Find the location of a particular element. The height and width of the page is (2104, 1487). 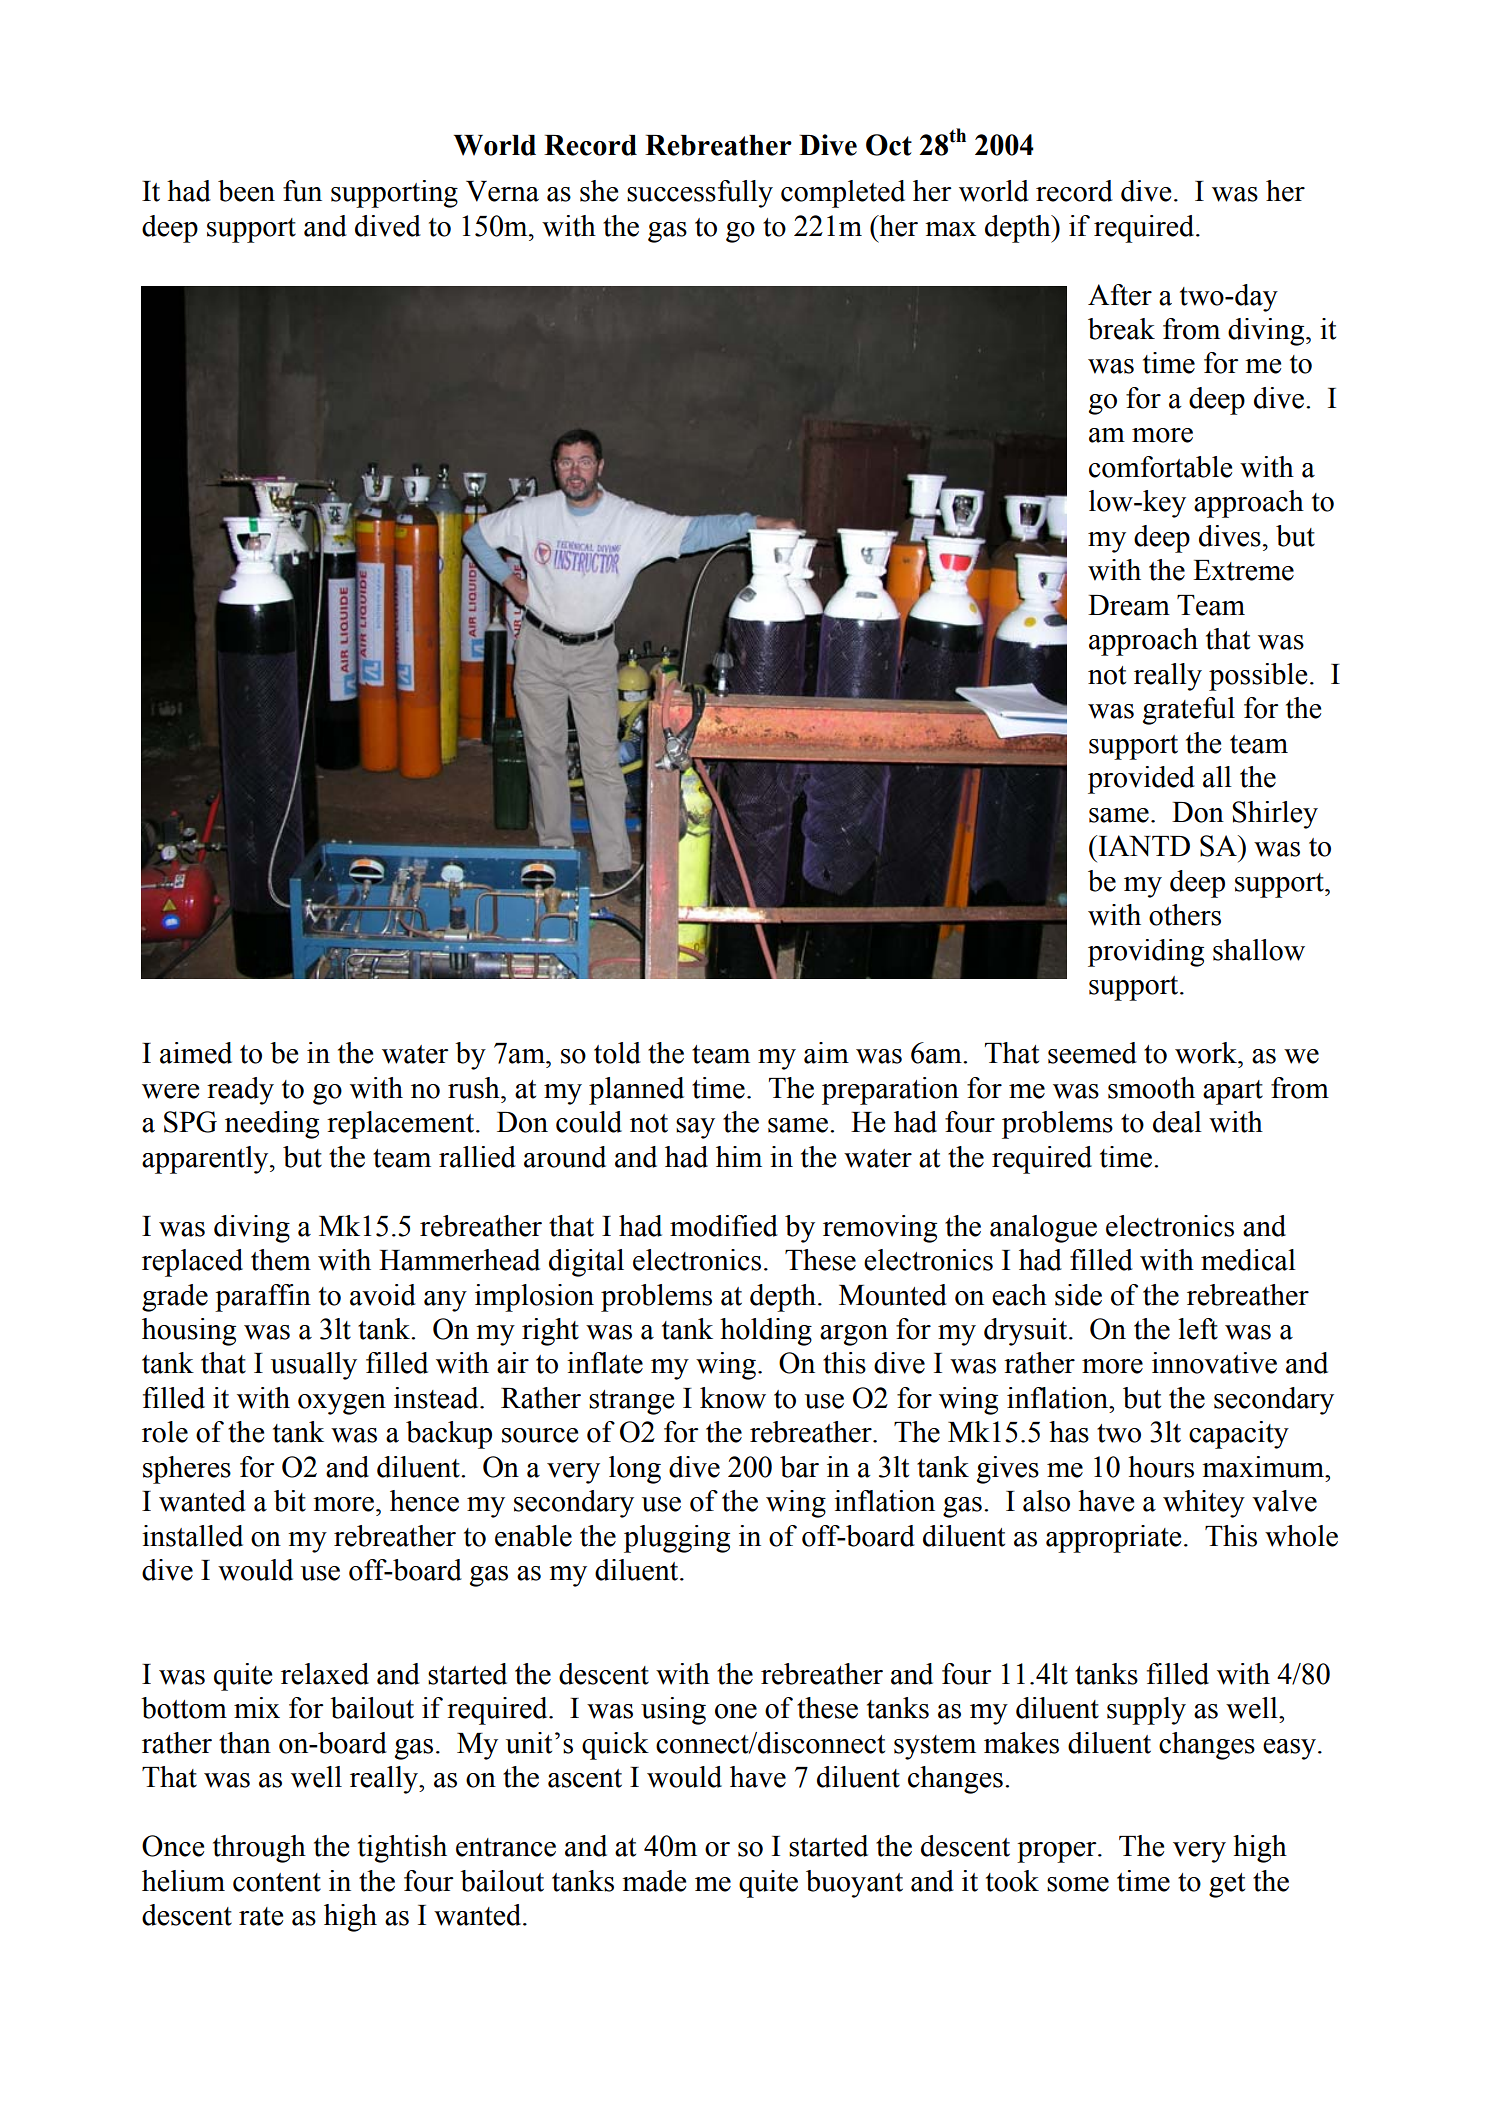

possible is located at coordinates (1258, 677).
